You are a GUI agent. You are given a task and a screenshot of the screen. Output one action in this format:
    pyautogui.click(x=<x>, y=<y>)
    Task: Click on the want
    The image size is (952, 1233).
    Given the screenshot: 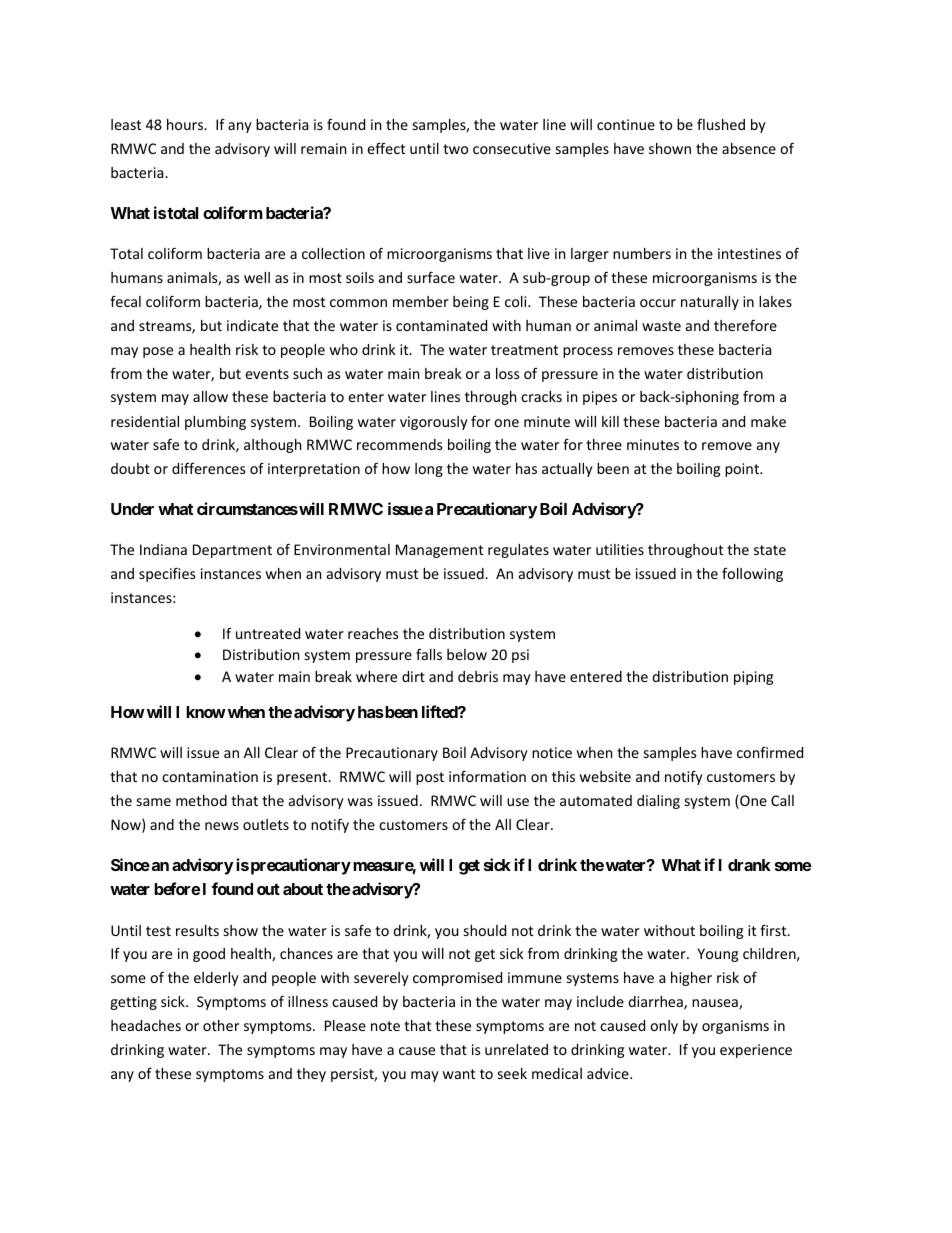 What is the action you would take?
    pyautogui.click(x=459, y=1074)
